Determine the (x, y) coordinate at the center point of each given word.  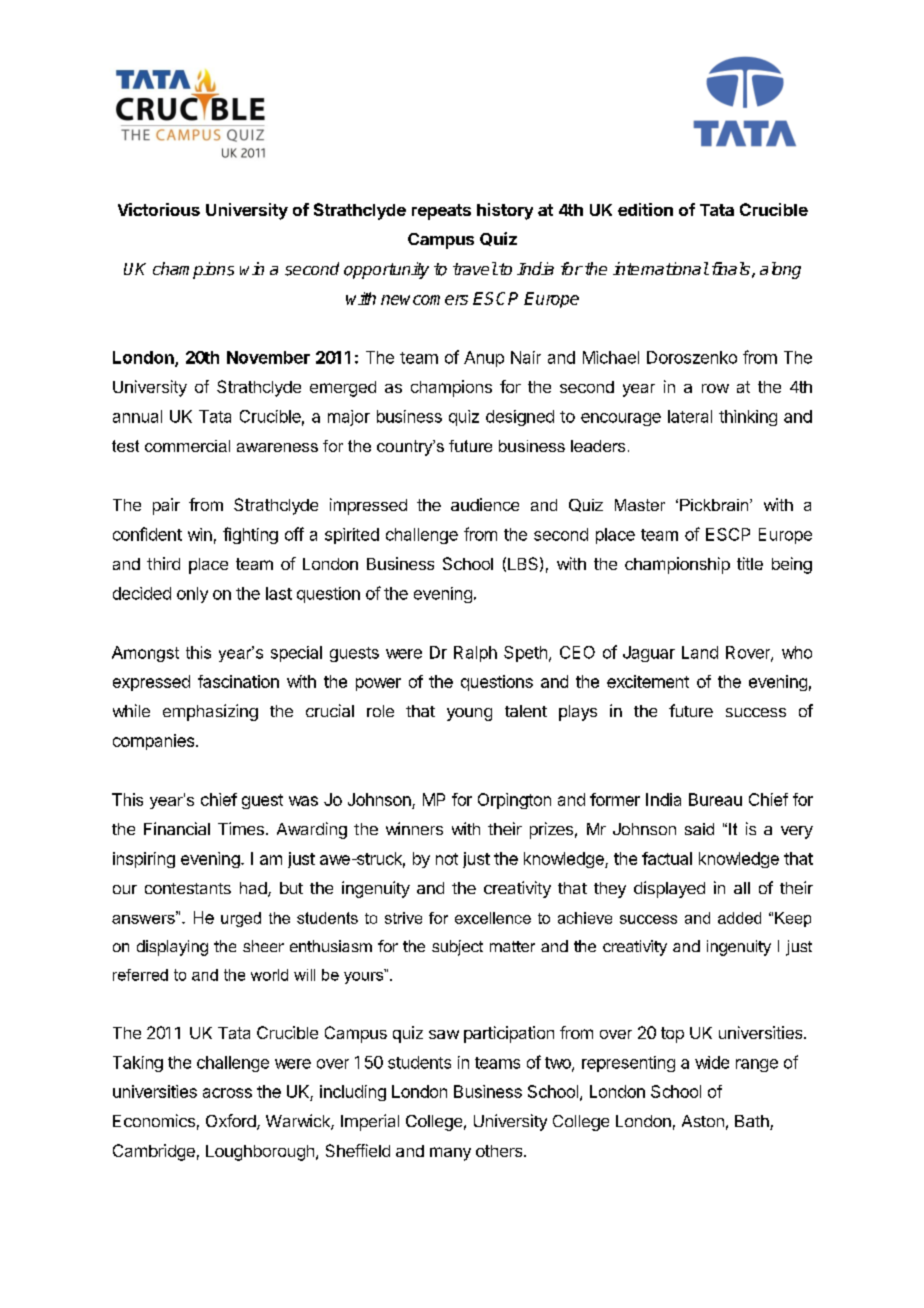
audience (485, 504)
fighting (250, 535)
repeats (441, 212)
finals (731, 268)
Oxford (232, 1122)
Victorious (159, 209)
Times (241, 828)
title (750, 563)
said (699, 829)
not (447, 859)
